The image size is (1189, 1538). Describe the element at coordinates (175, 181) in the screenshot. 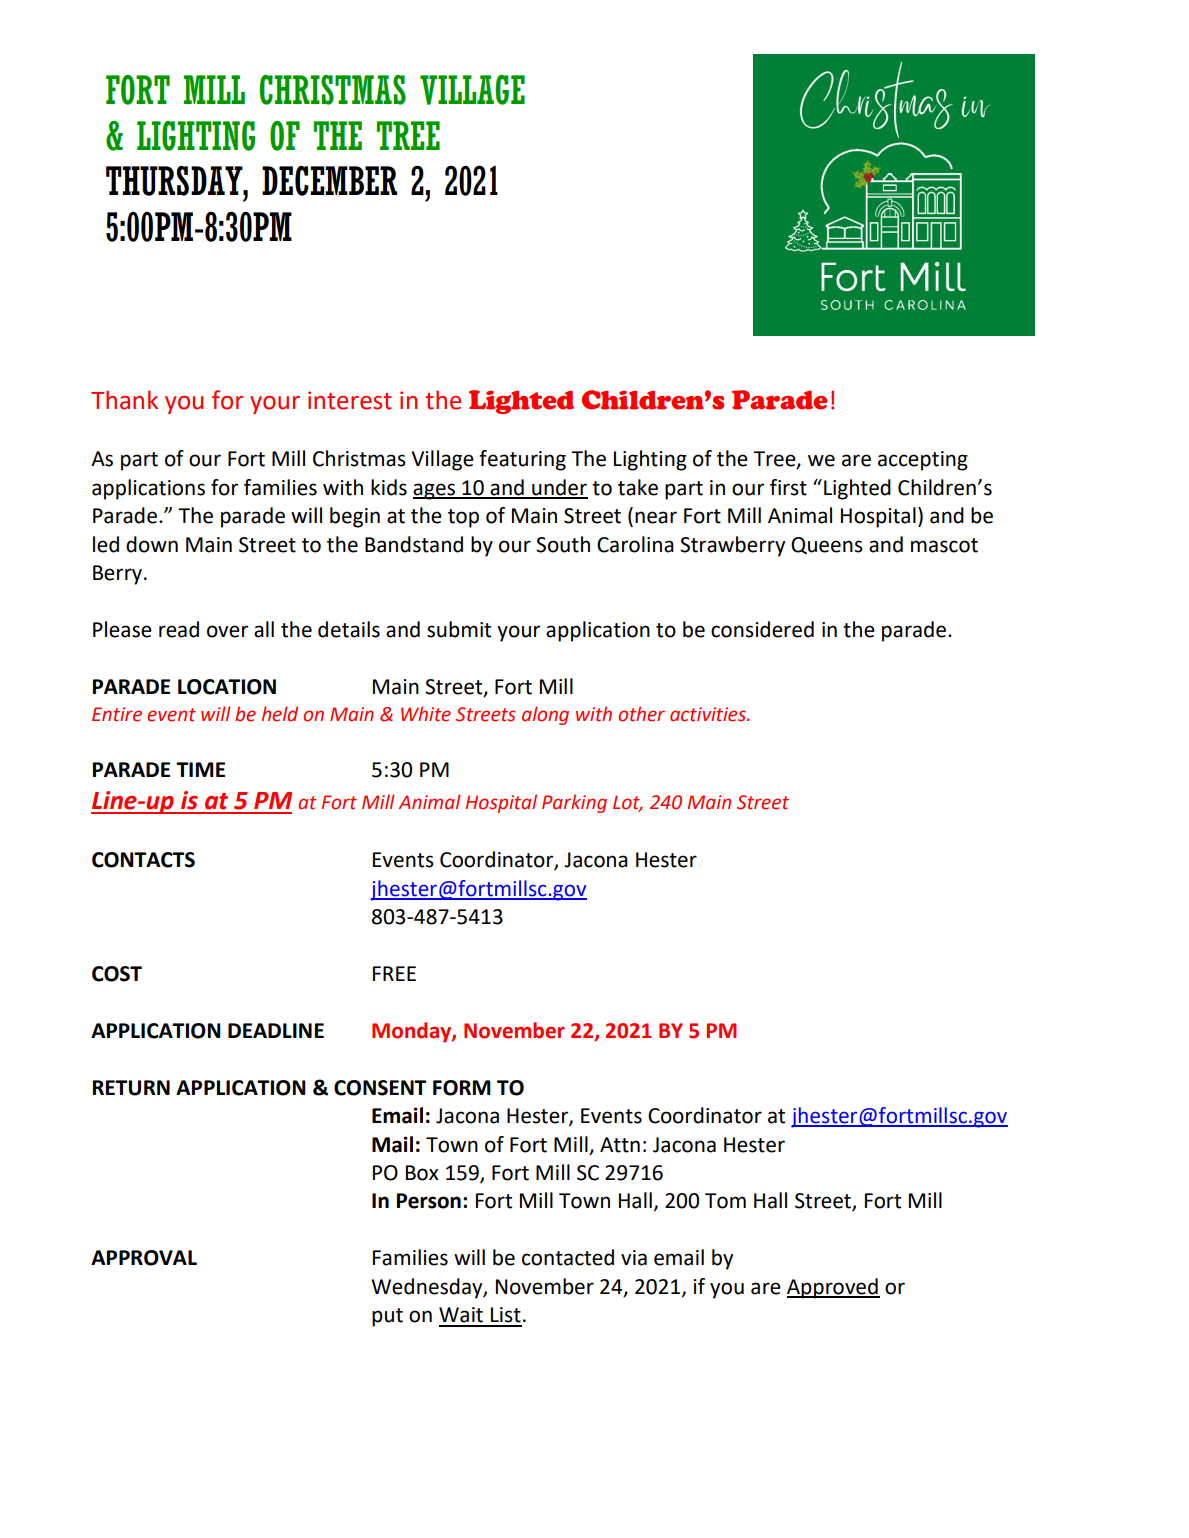

I see `THURSDAY` at that location.
